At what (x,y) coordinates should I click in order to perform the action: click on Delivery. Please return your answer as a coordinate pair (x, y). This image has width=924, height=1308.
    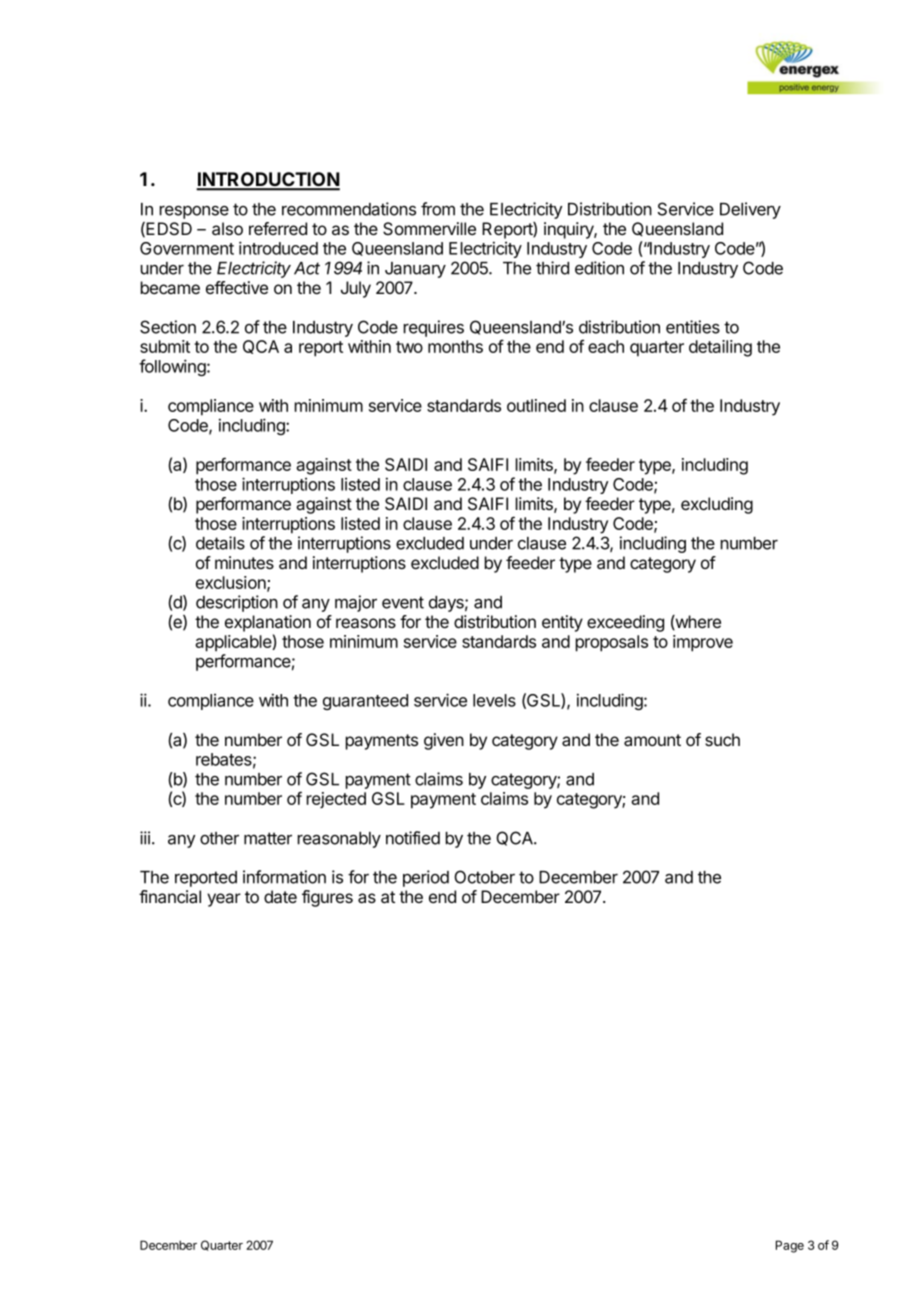
    Looking at the image, I should click on (750, 210).
